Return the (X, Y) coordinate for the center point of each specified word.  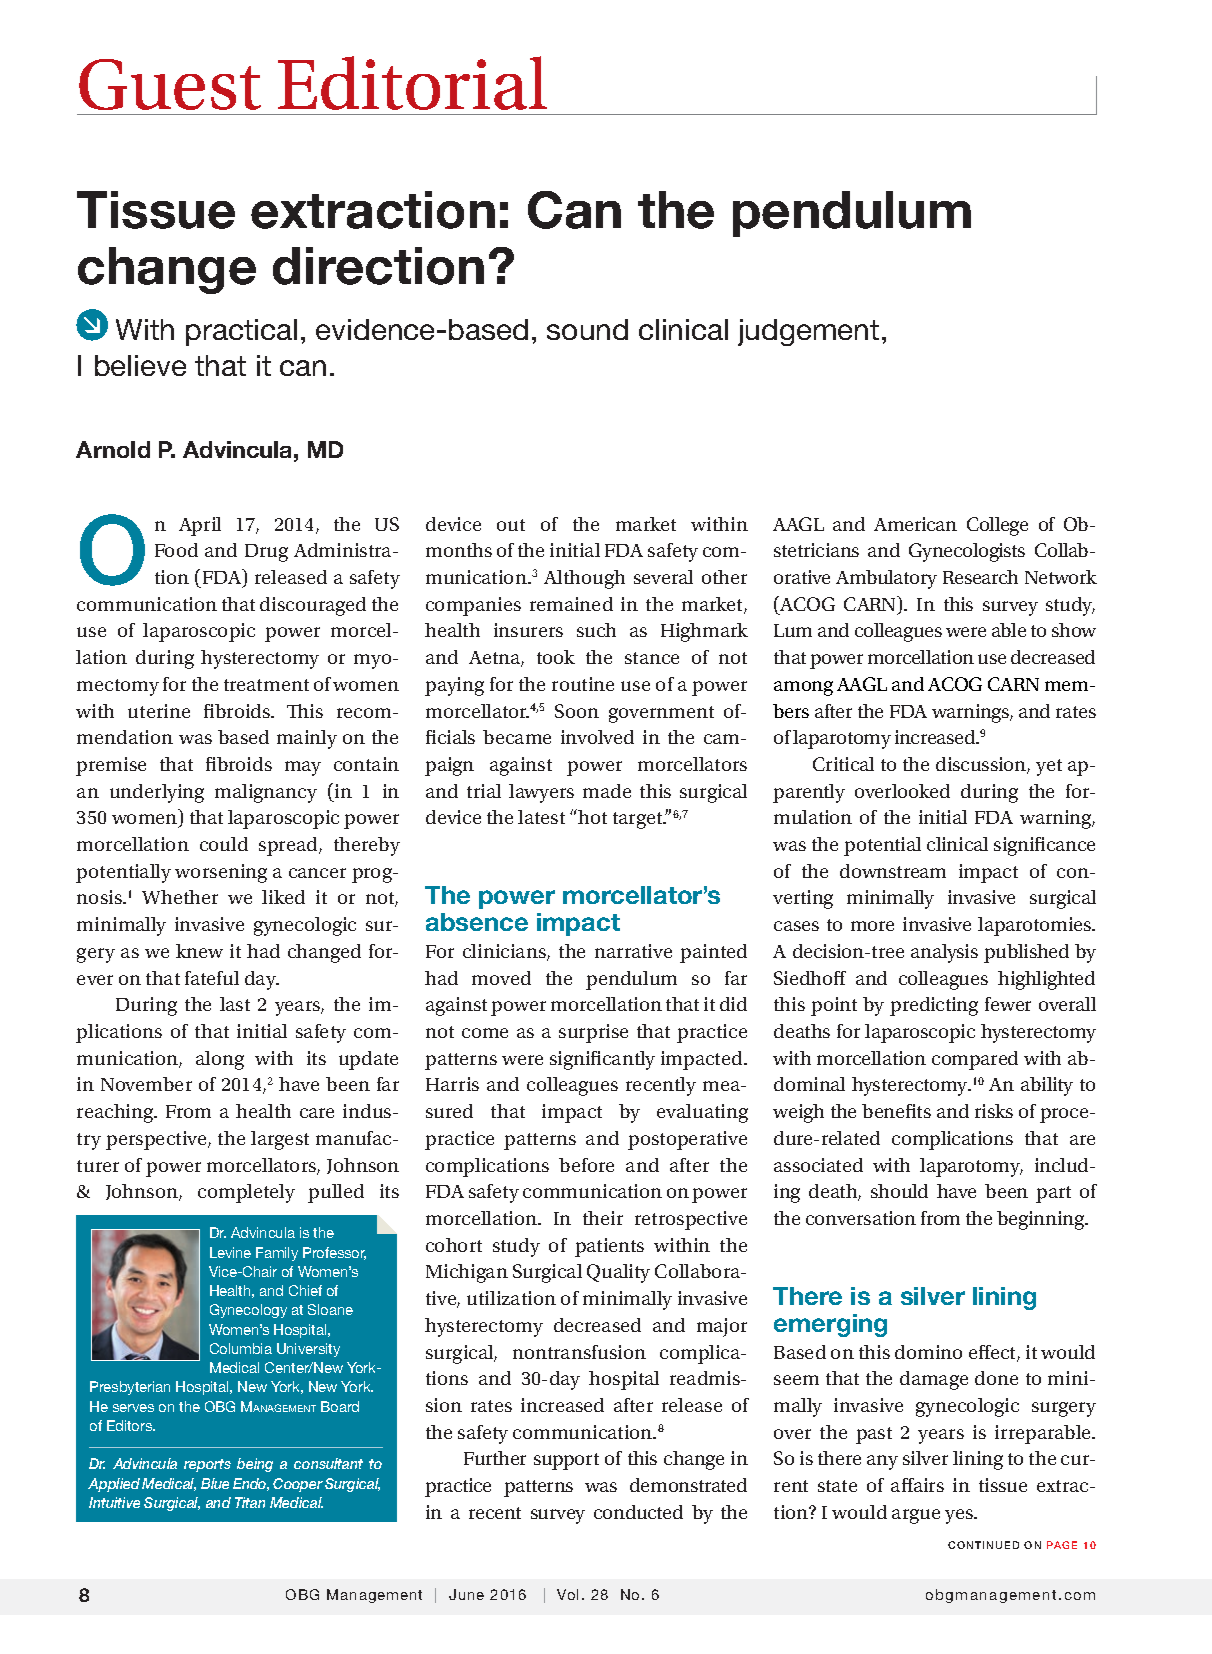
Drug (266, 553)
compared (975, 1060)
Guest (170, 84)
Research (980, 577)
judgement (808, 332)
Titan (250, 1502)
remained (571, 604)
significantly (602, 1060)
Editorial (412, 83)
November (146, 1084)
